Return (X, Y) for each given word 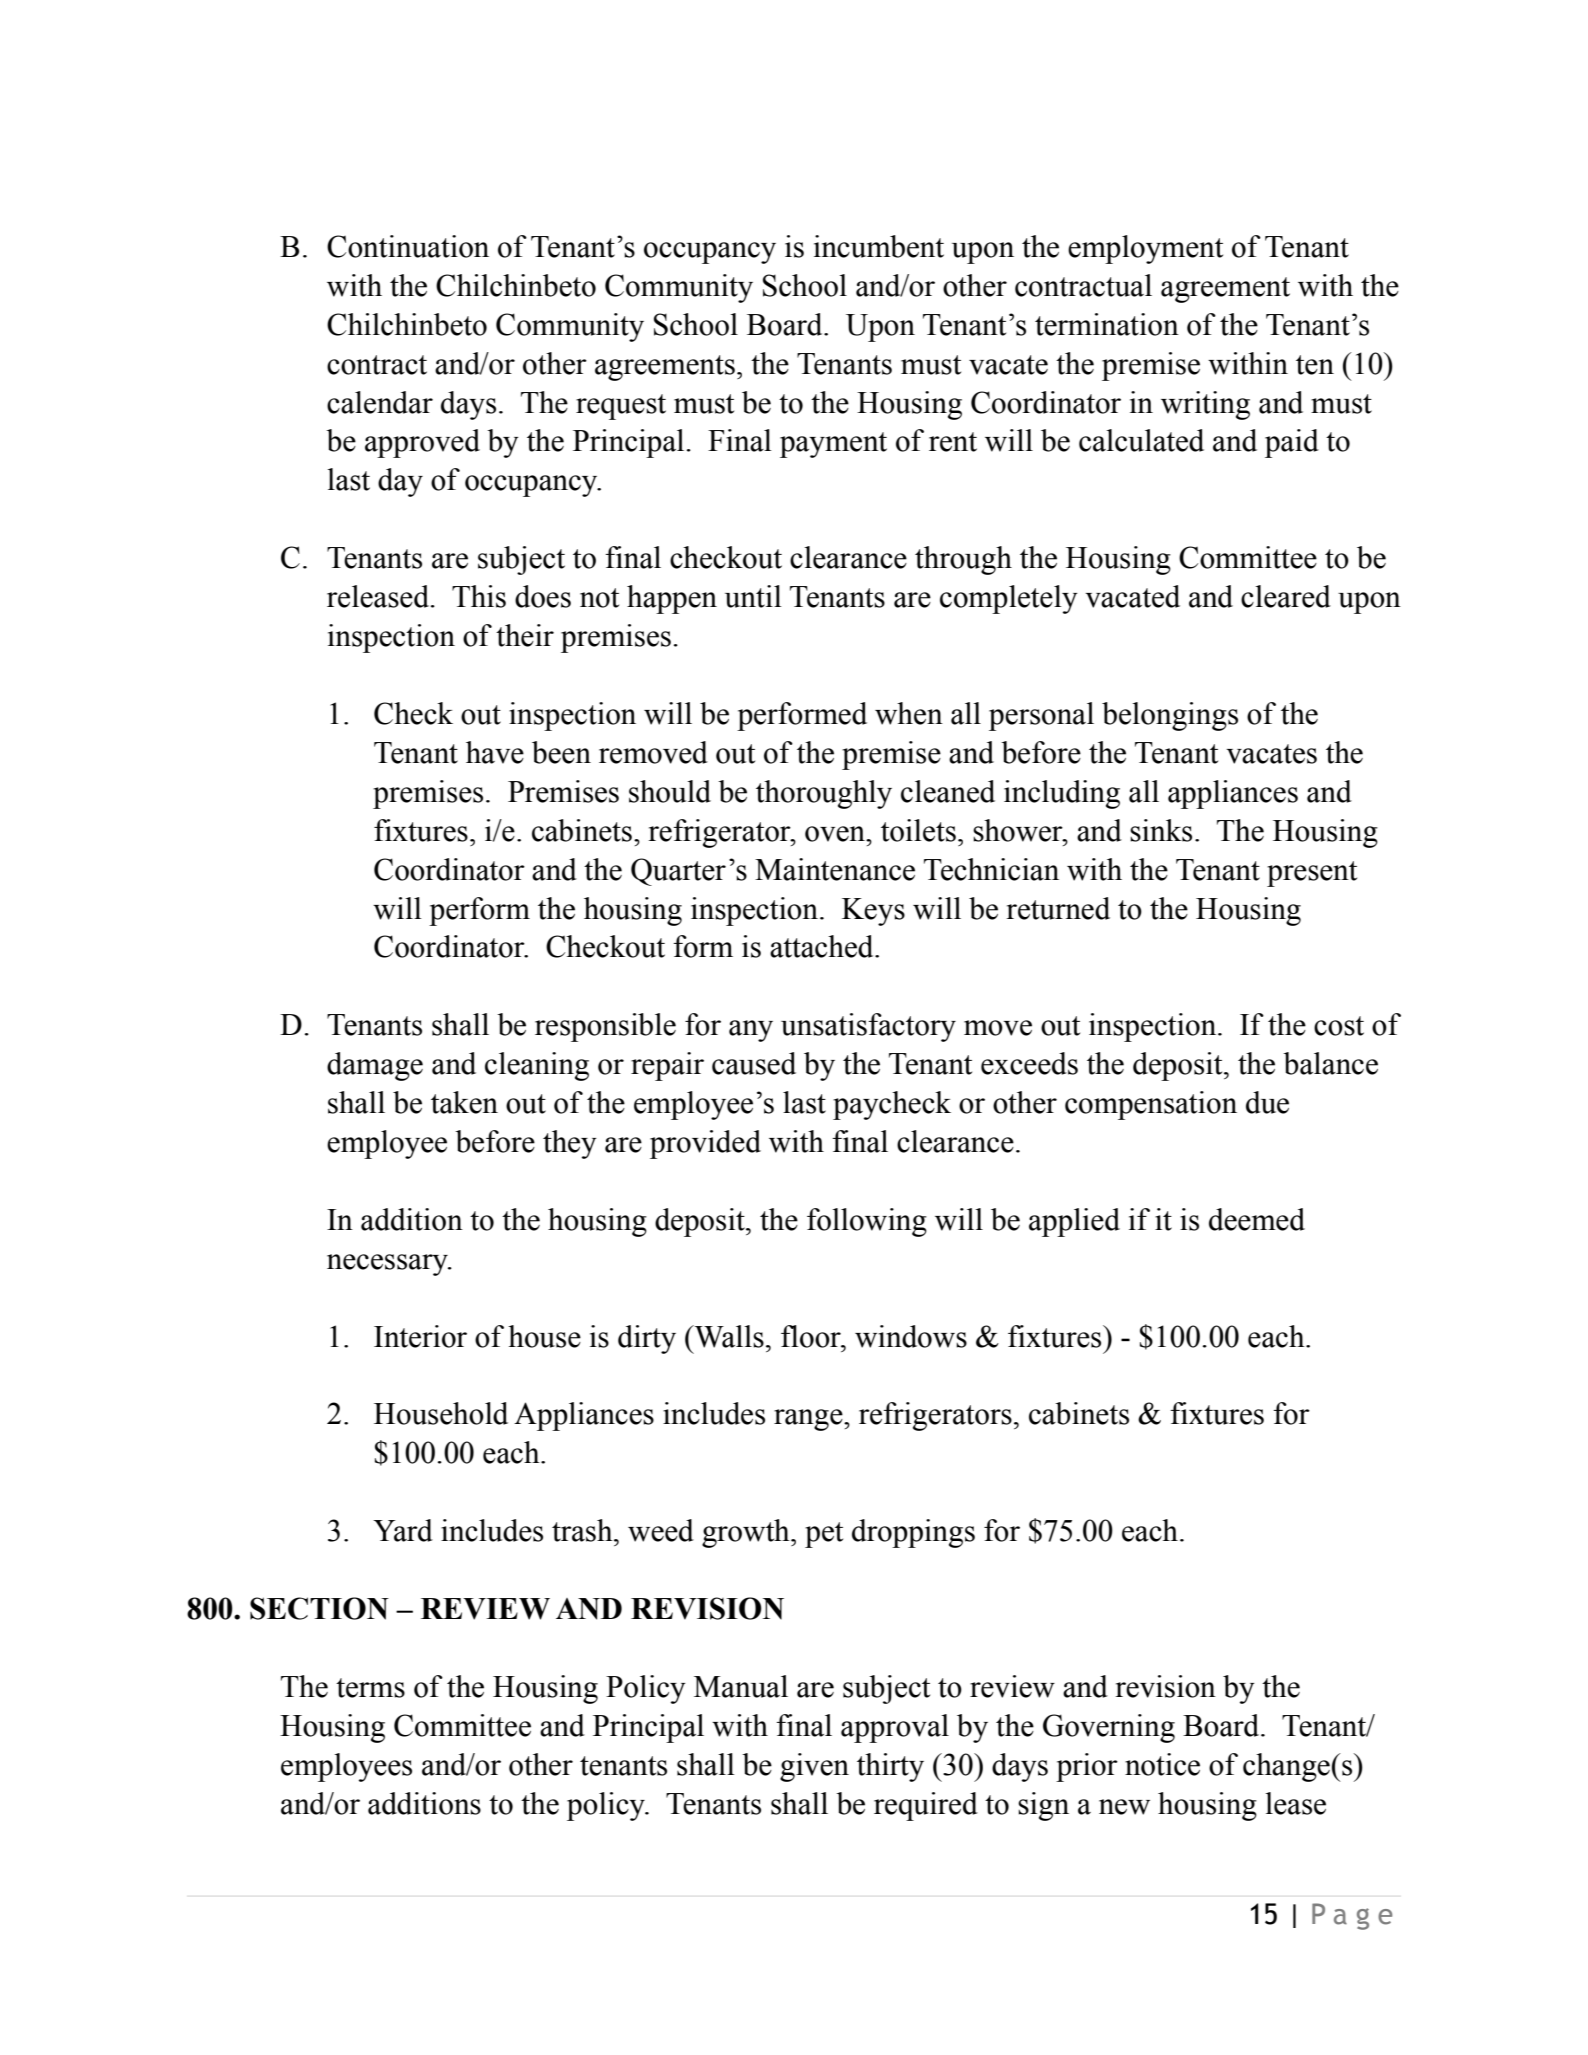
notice (1162, 1764)
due (1267, 1102)
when (909, 713)
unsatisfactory (868, 1027)
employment (1145, 249)
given (814, 1767)
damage (375, 1066)
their (525, 635)
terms (370, 1688)
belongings (1170, 716)
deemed (1257, 1219)
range (809, 1420)
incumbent (879, 246)
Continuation (408, 246)
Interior (420, 1336)
